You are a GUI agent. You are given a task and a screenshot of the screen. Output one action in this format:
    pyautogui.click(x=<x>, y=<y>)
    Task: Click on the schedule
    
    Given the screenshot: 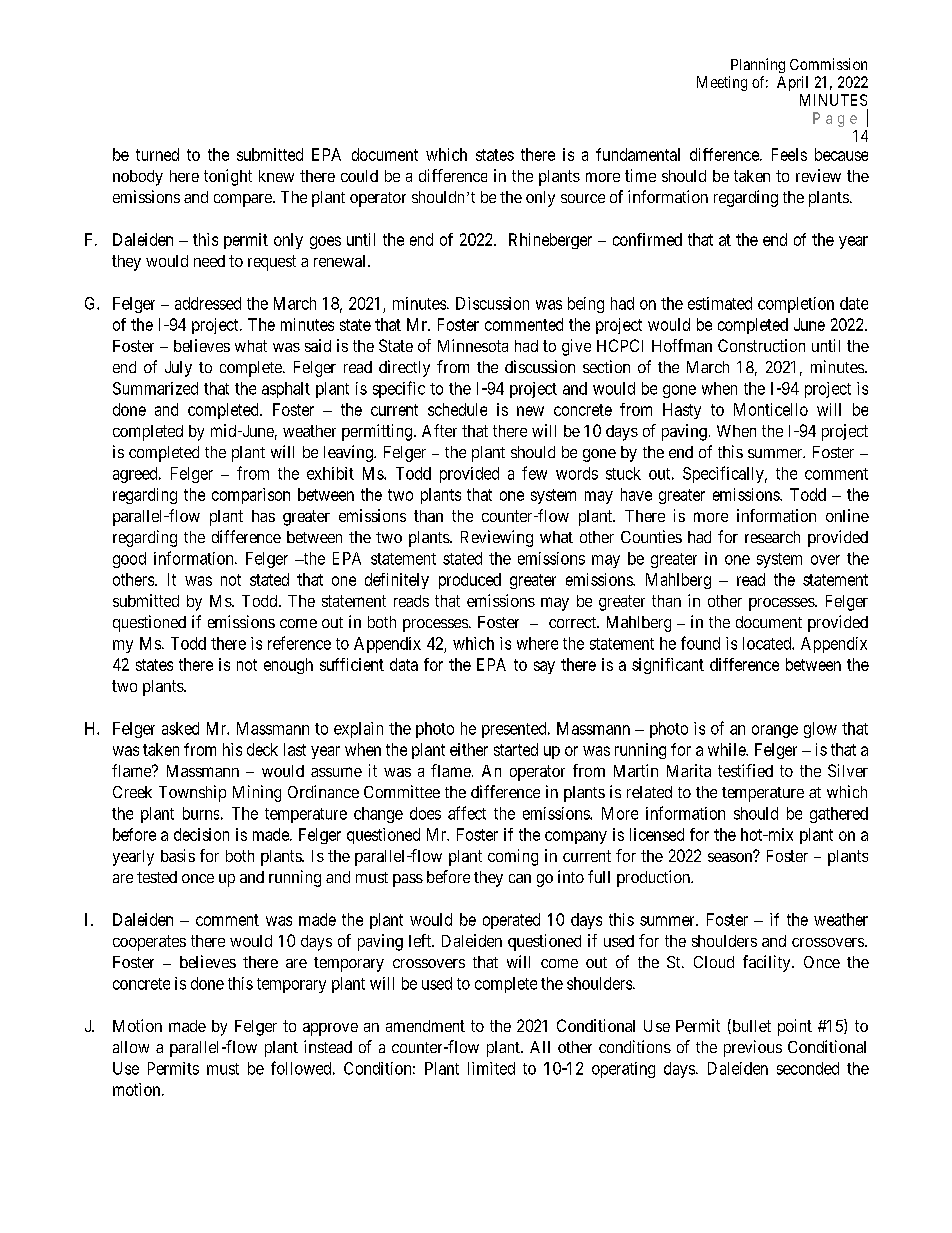 What is the action you would take?
    pyautogui.click(x=457, y=409)
